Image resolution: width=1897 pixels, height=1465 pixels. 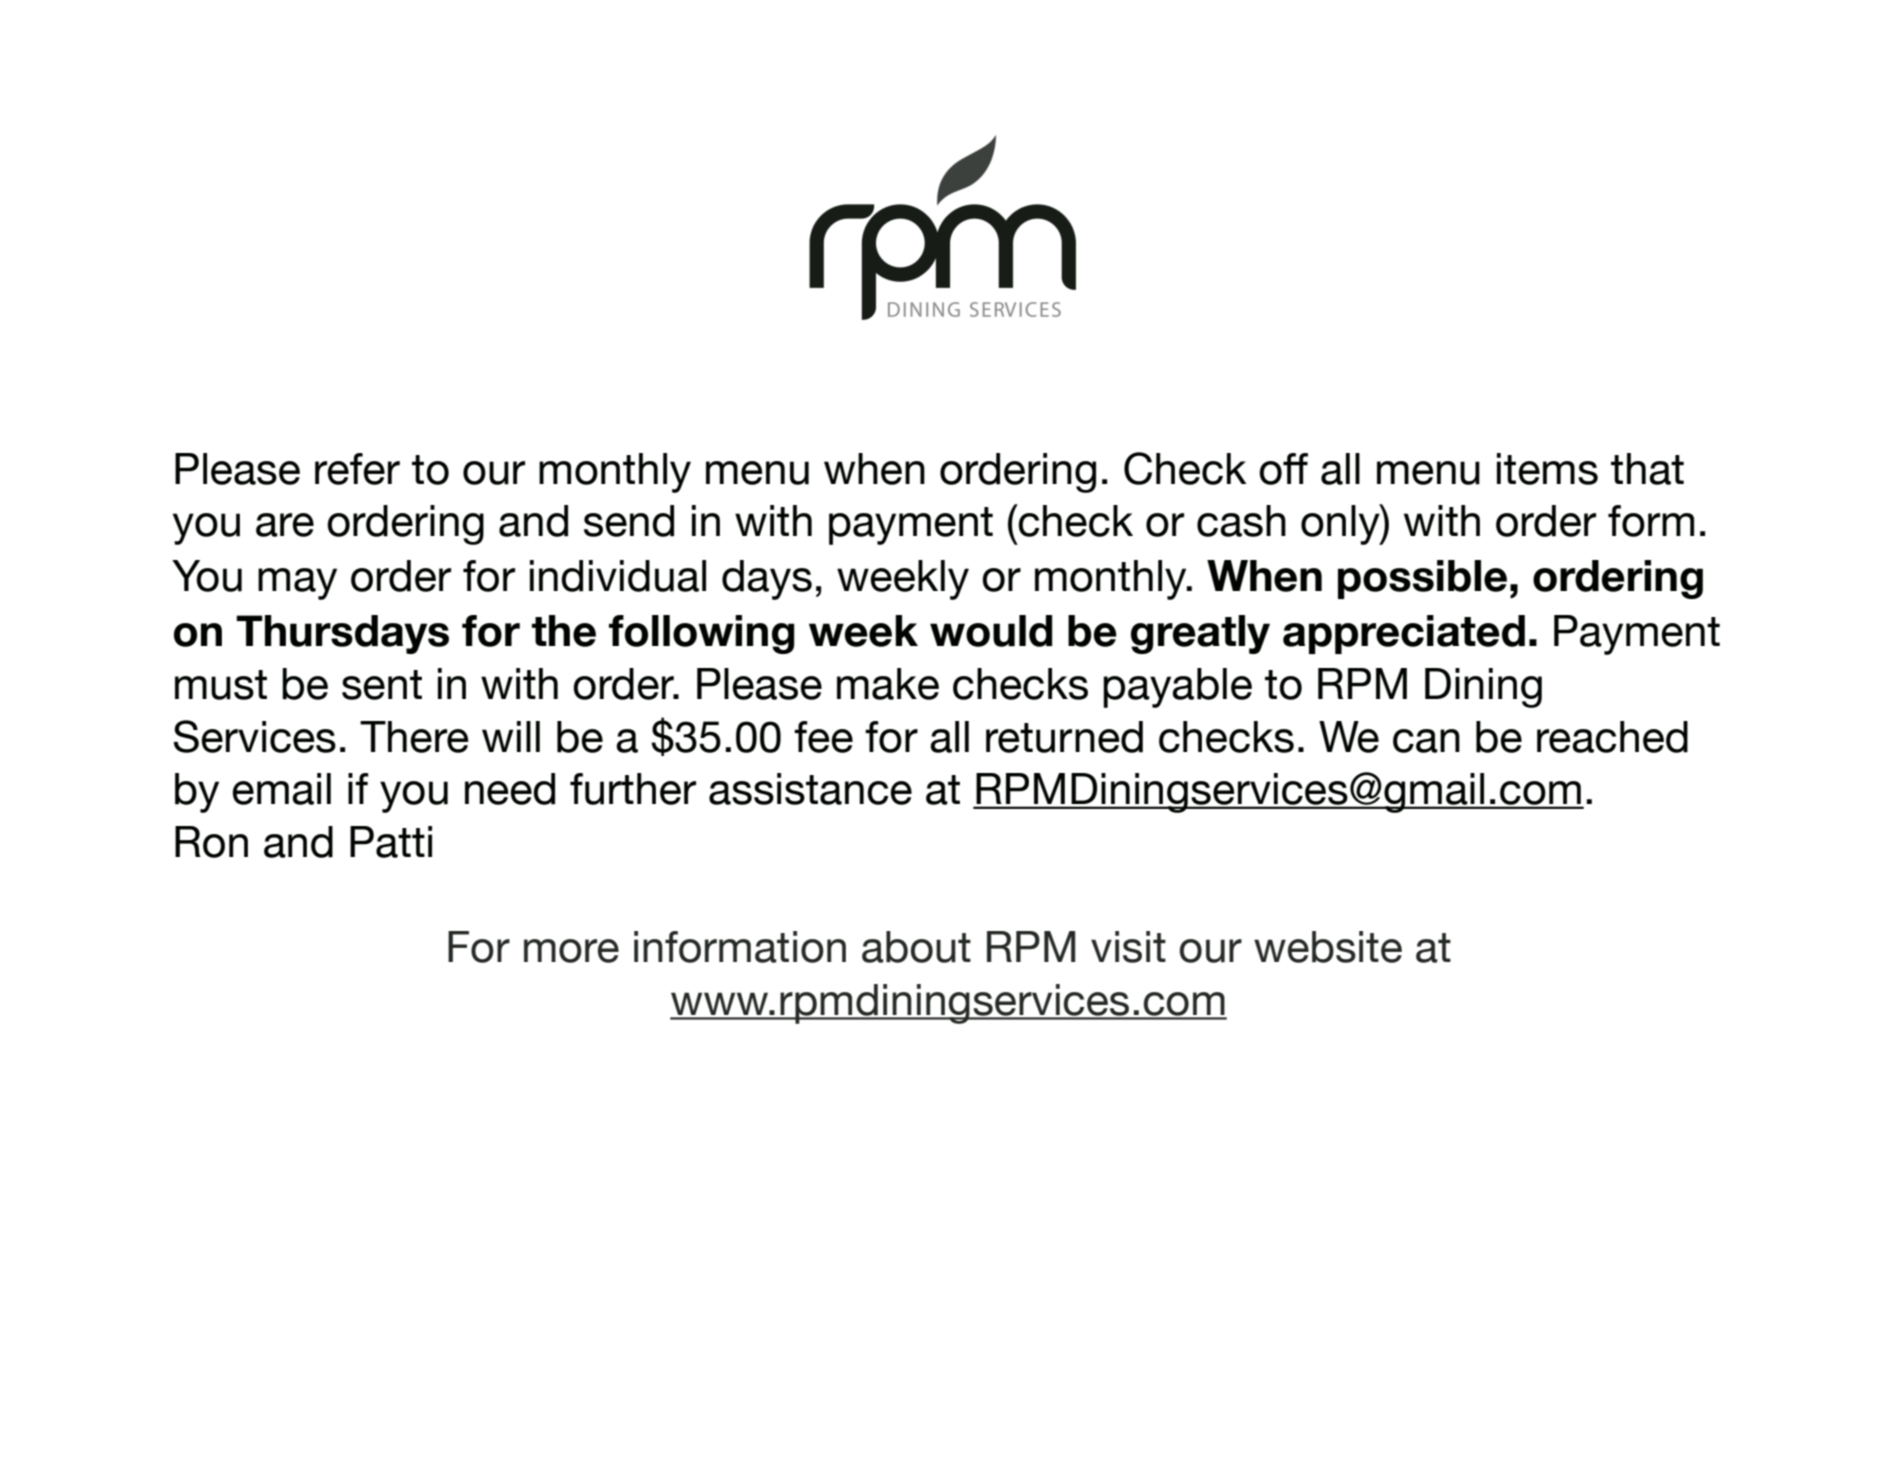 What do you see at coordinates (391, 842) in the image?
I see `Patti` at bounding box center [391, 842].
